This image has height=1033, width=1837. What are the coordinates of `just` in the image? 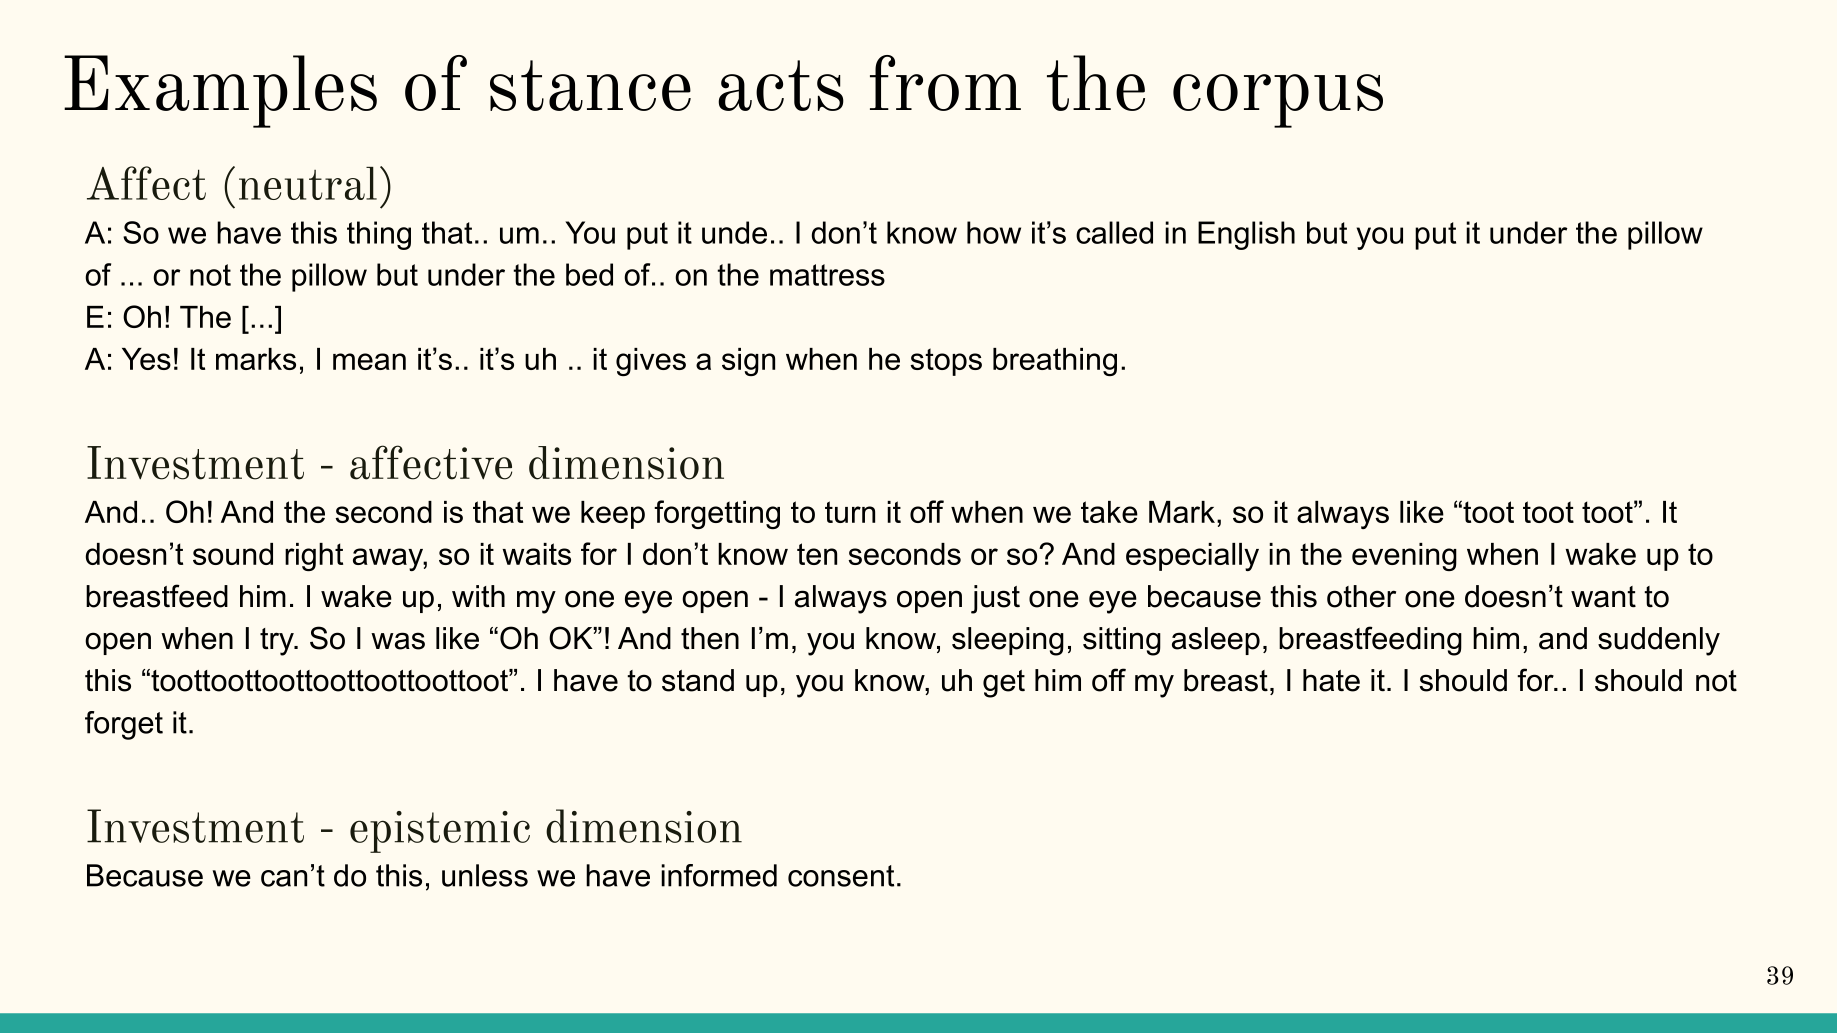 It's located at (995, 599).
